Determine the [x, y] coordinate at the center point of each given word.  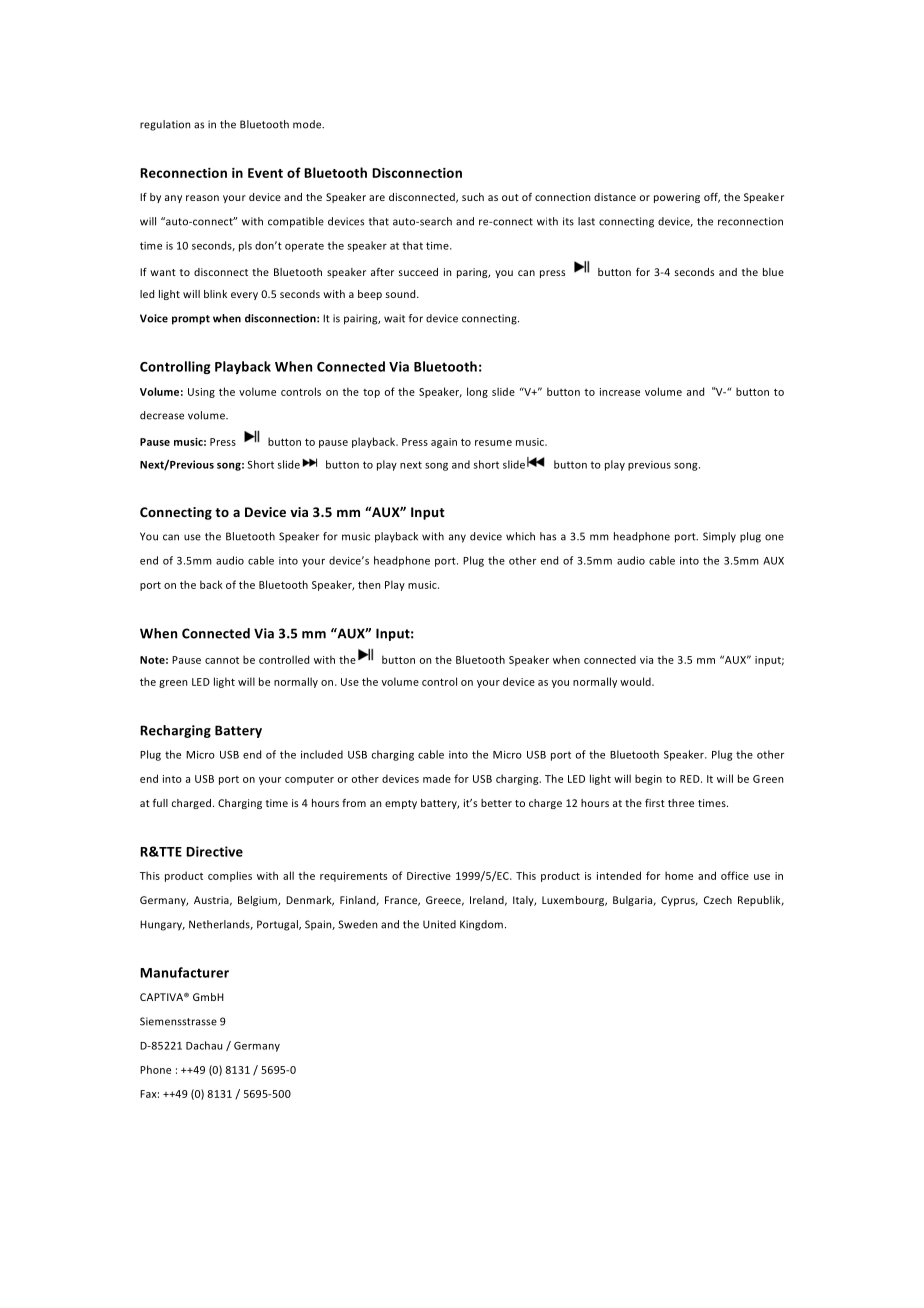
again [444, 443]
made [437, 778]
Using [201, 393]
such [473, 197]
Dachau [204, 1045]
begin [648, 779]
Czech [718, 900]
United [439, 924]
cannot [222, 660]
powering [677, 198]
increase [620, 392]
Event [265, 173]
